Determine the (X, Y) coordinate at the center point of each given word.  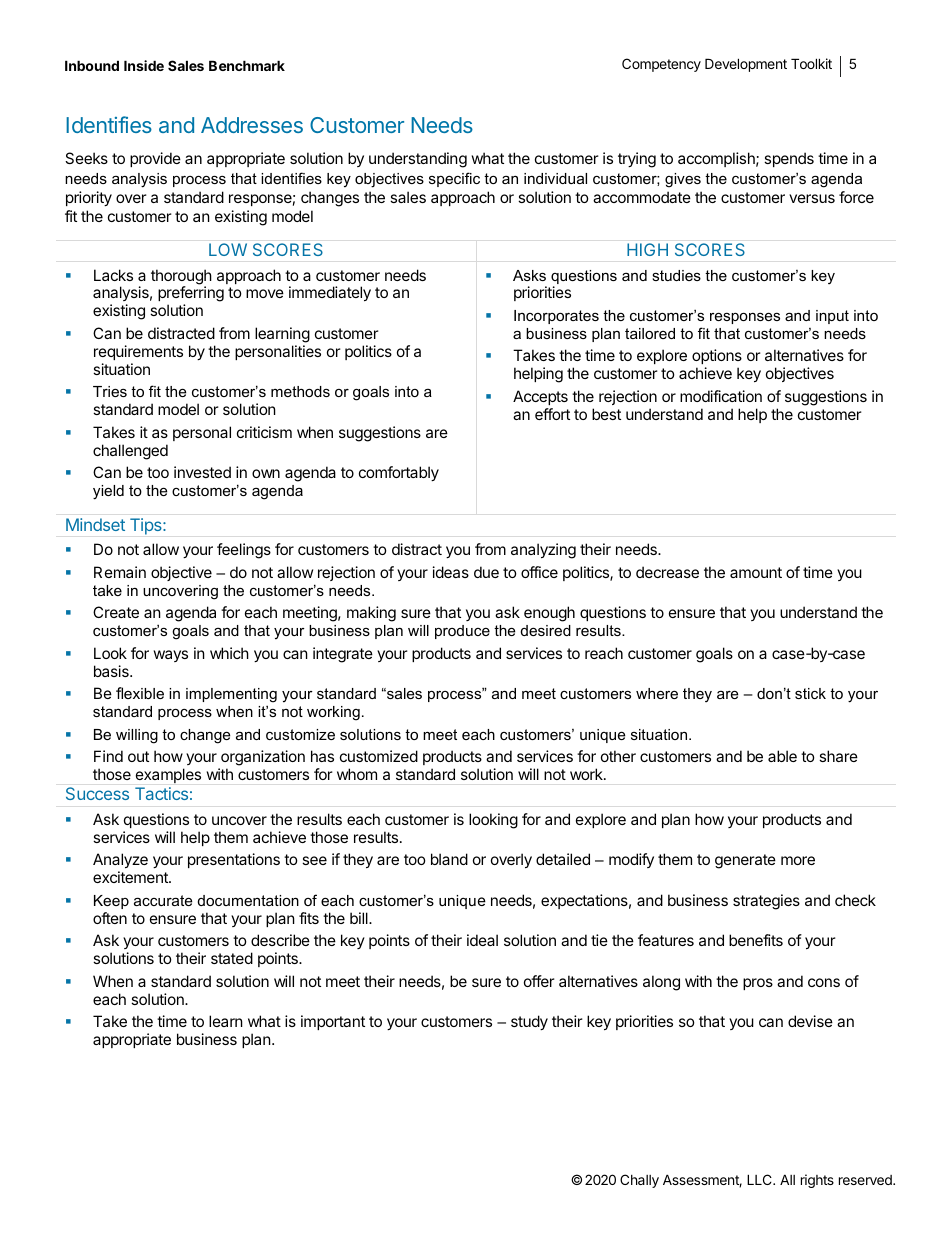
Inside (144, 65)
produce (462, 632)
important (333, 1022)
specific (454, 179)
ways (171, 656)
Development (746, 65)
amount (756, 572)
